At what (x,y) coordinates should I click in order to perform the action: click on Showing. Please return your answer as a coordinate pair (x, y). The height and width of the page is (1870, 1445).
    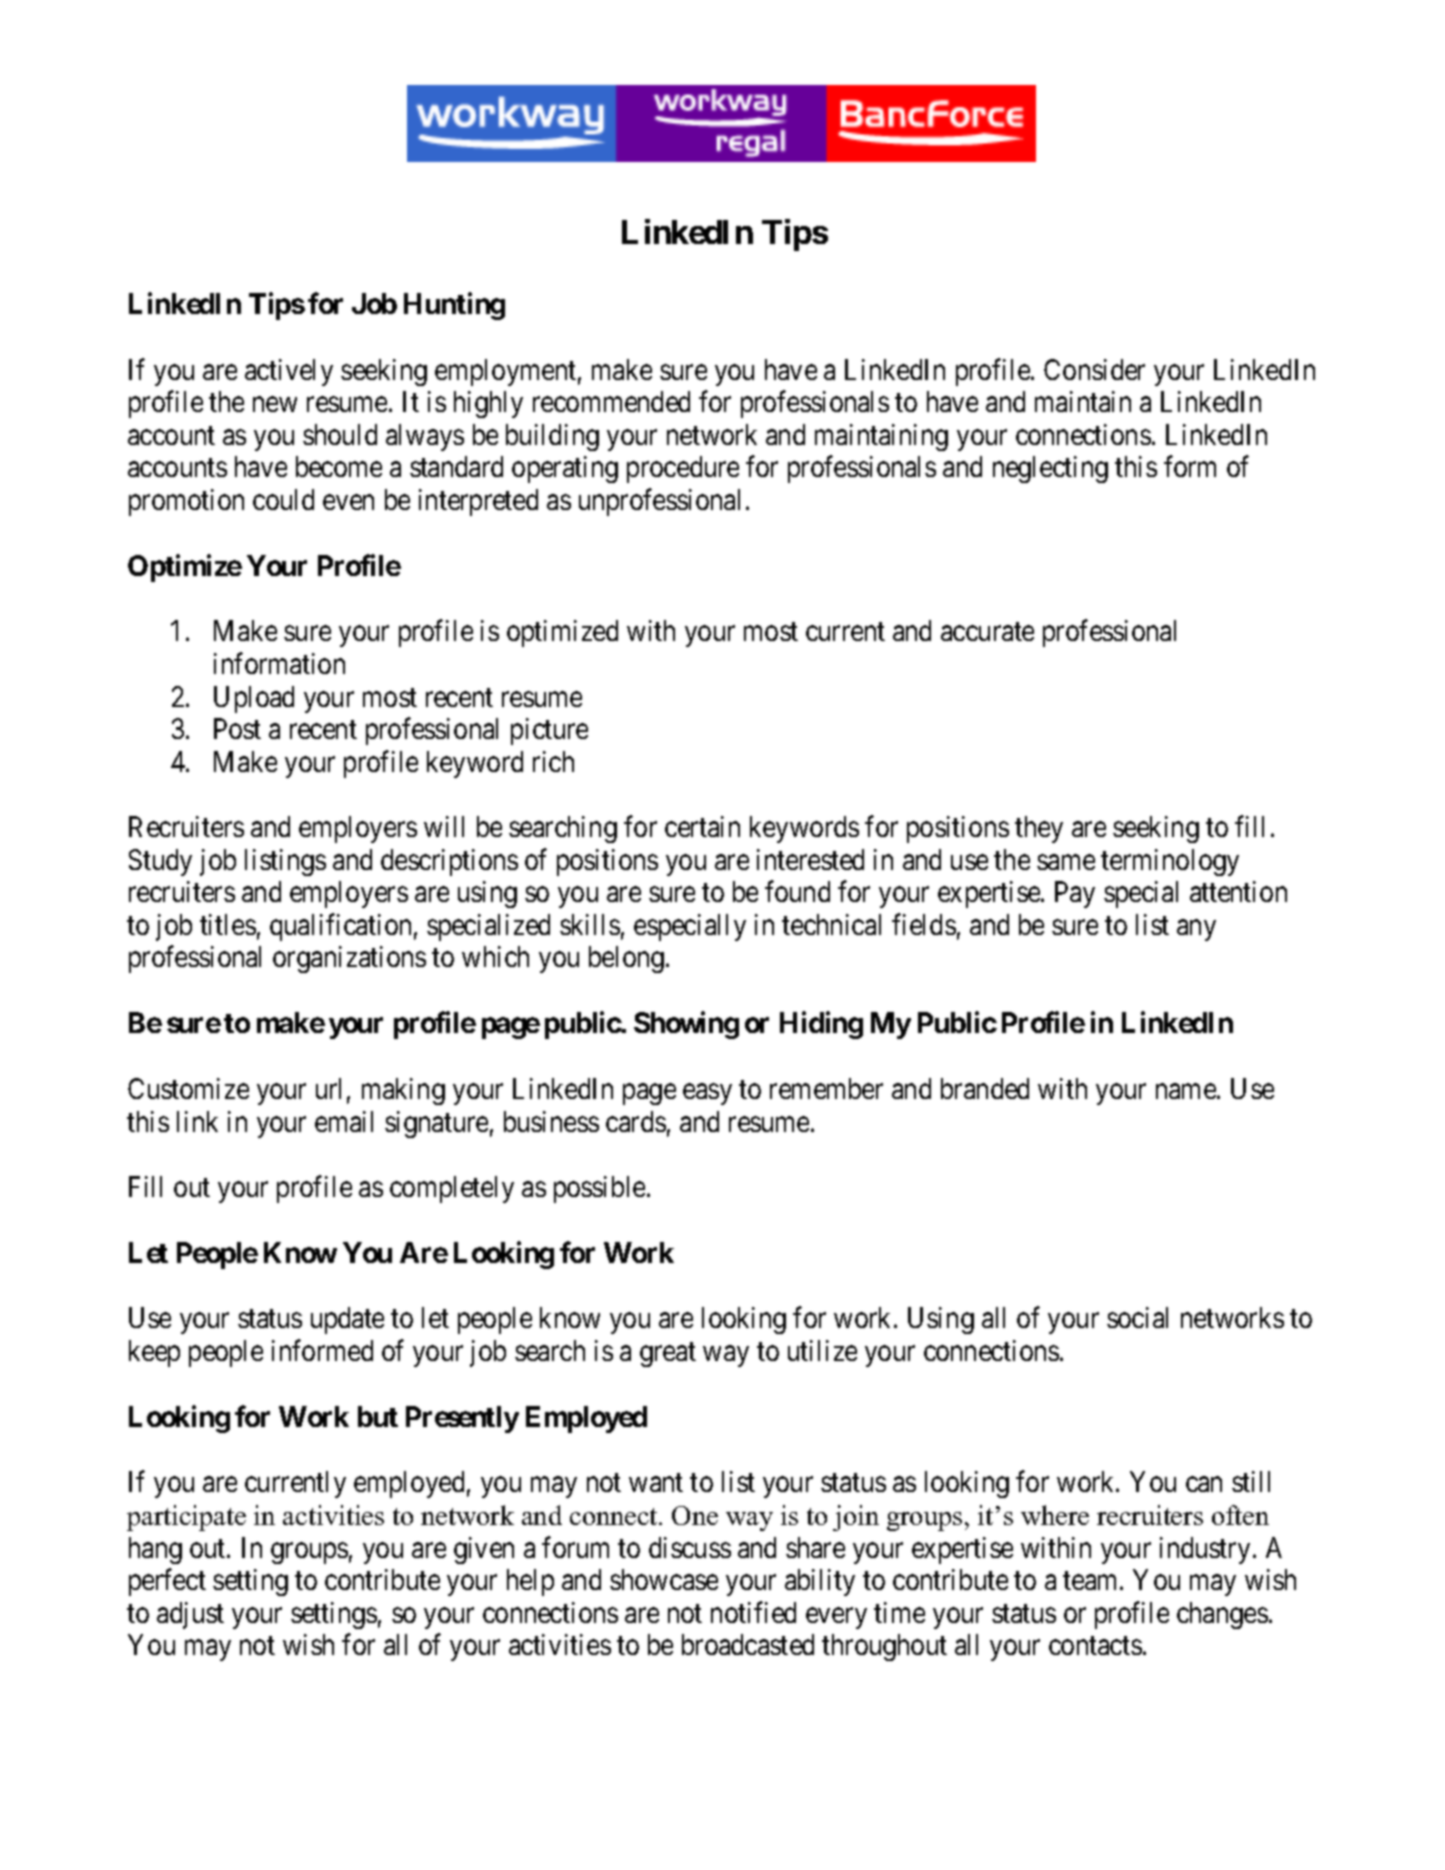
    Looking at the image, I should click on (686, 1025).
